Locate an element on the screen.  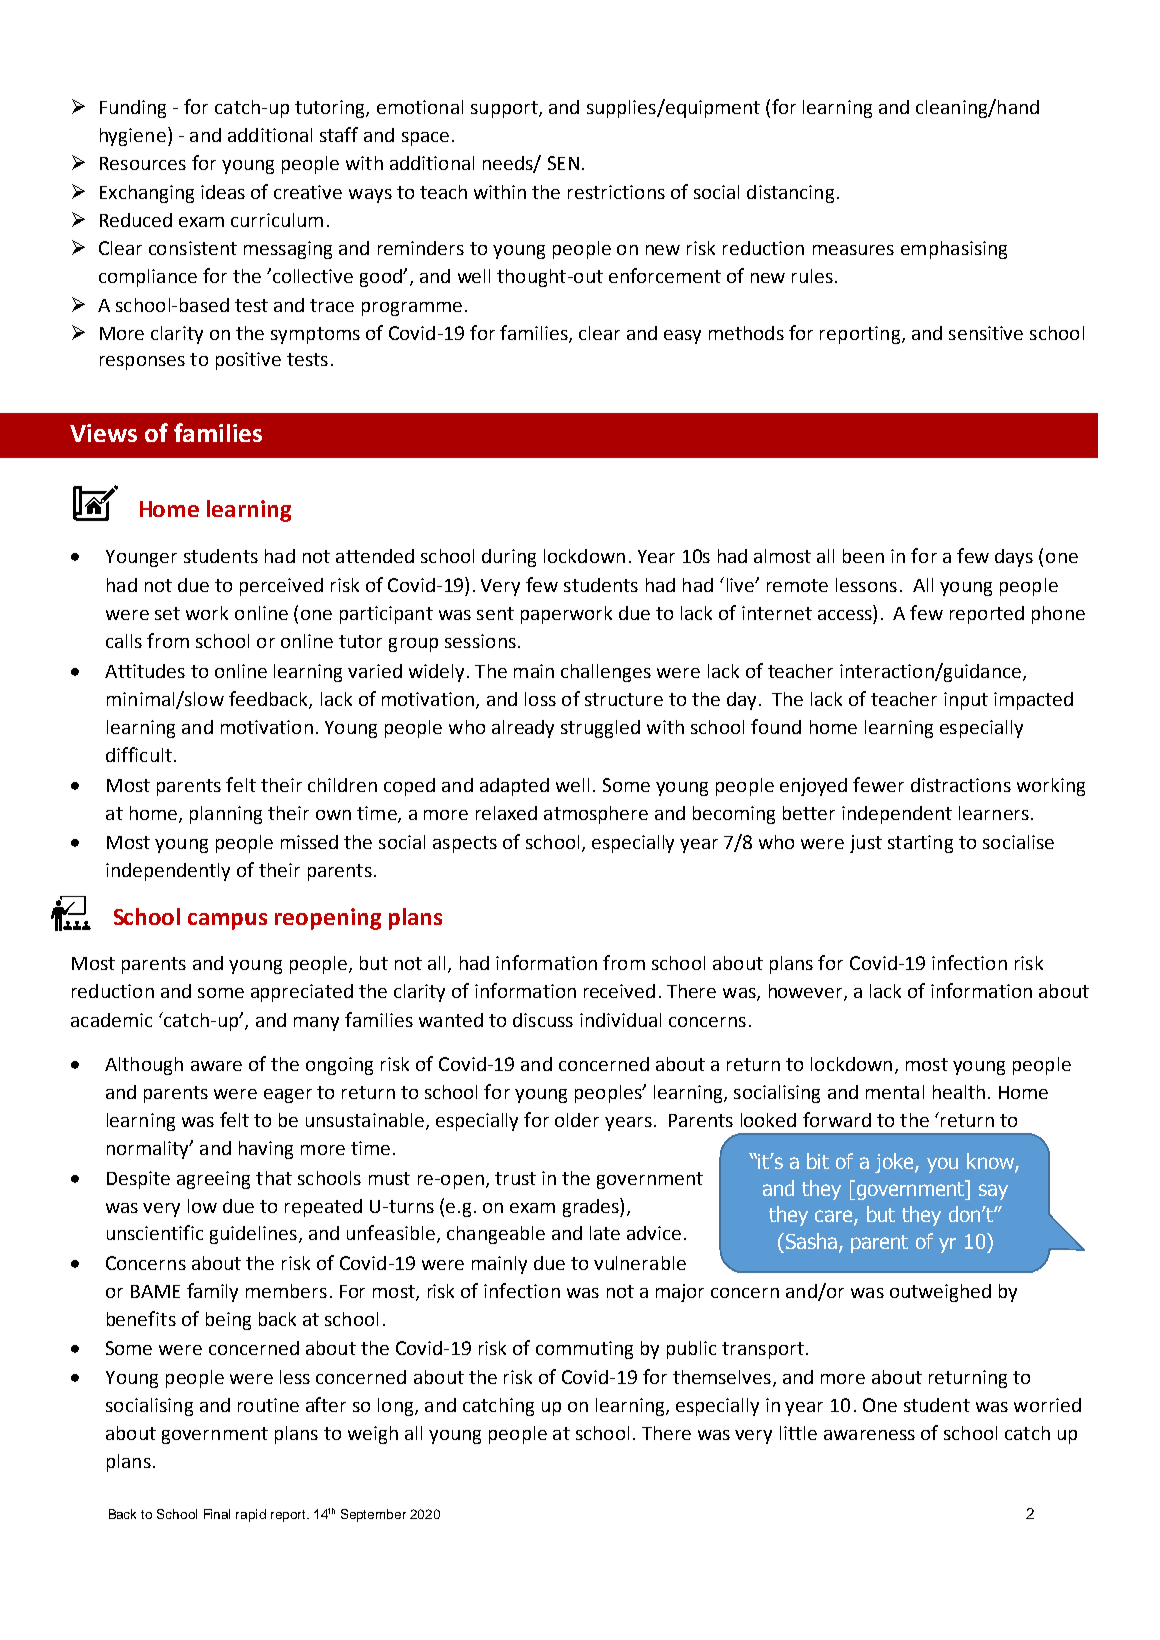
emphasising is located at coordinates (954, 250).
